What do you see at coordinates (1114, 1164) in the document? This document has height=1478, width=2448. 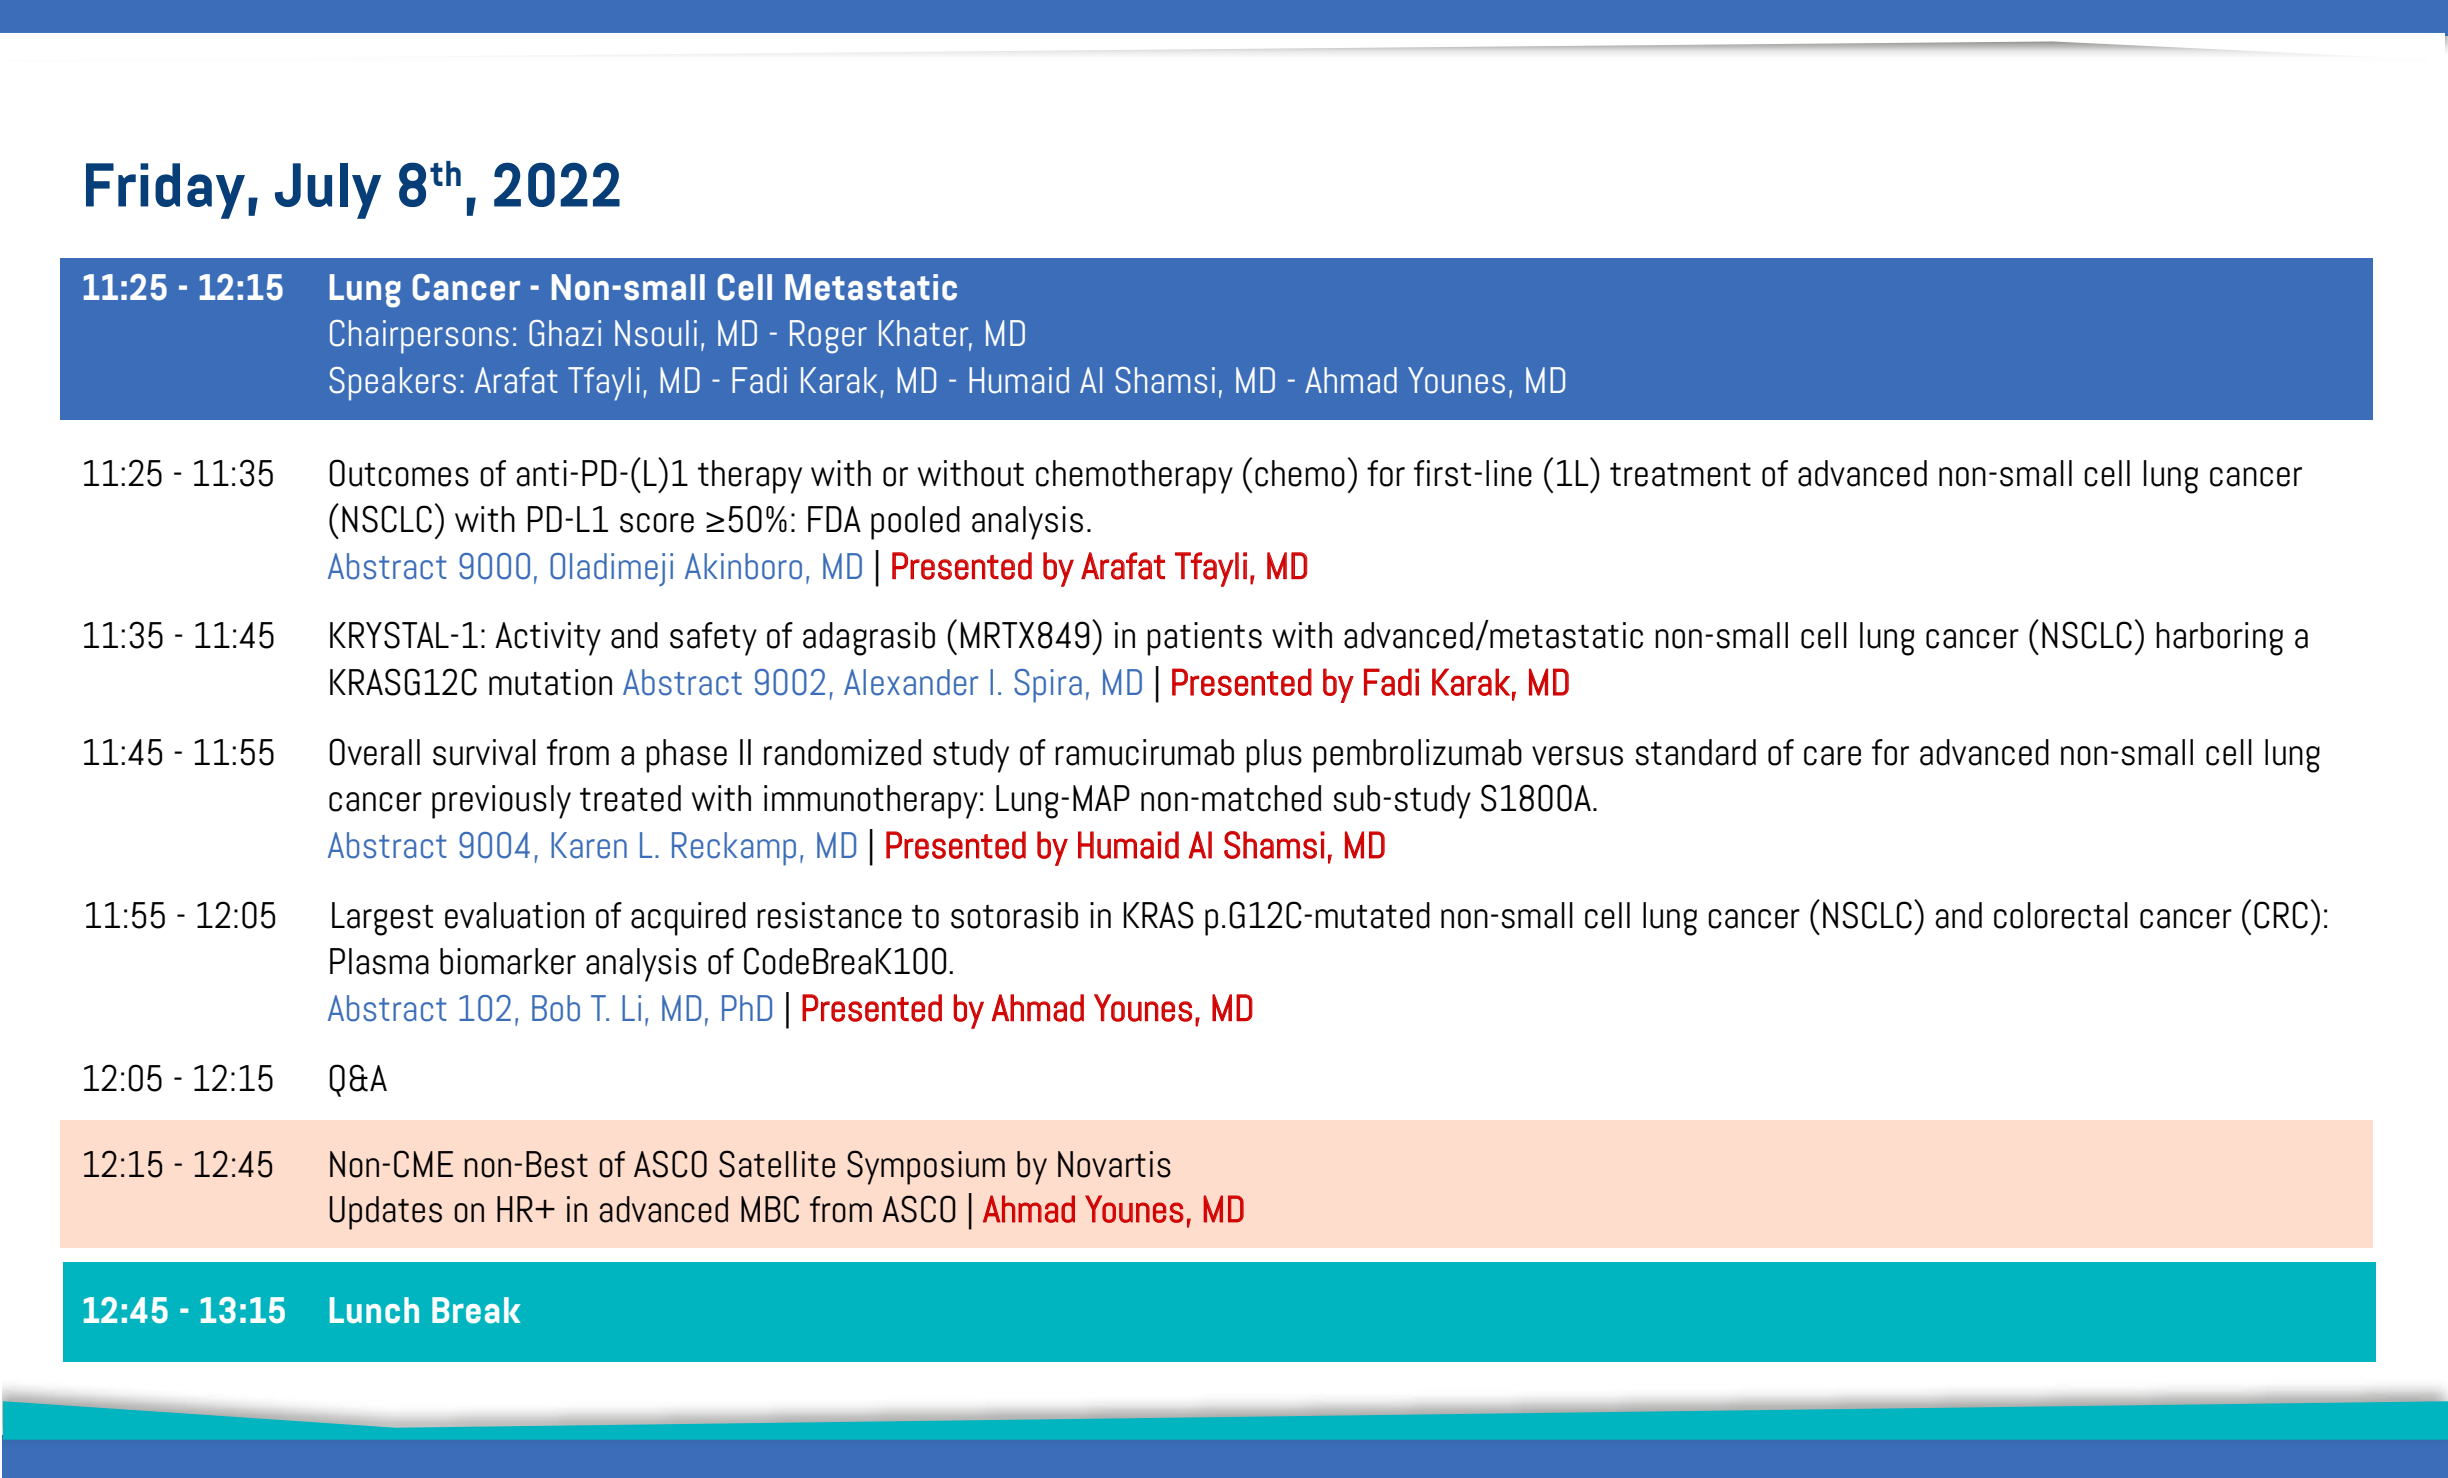 I see `Novartis` at bounding box center [1114, 1164].
